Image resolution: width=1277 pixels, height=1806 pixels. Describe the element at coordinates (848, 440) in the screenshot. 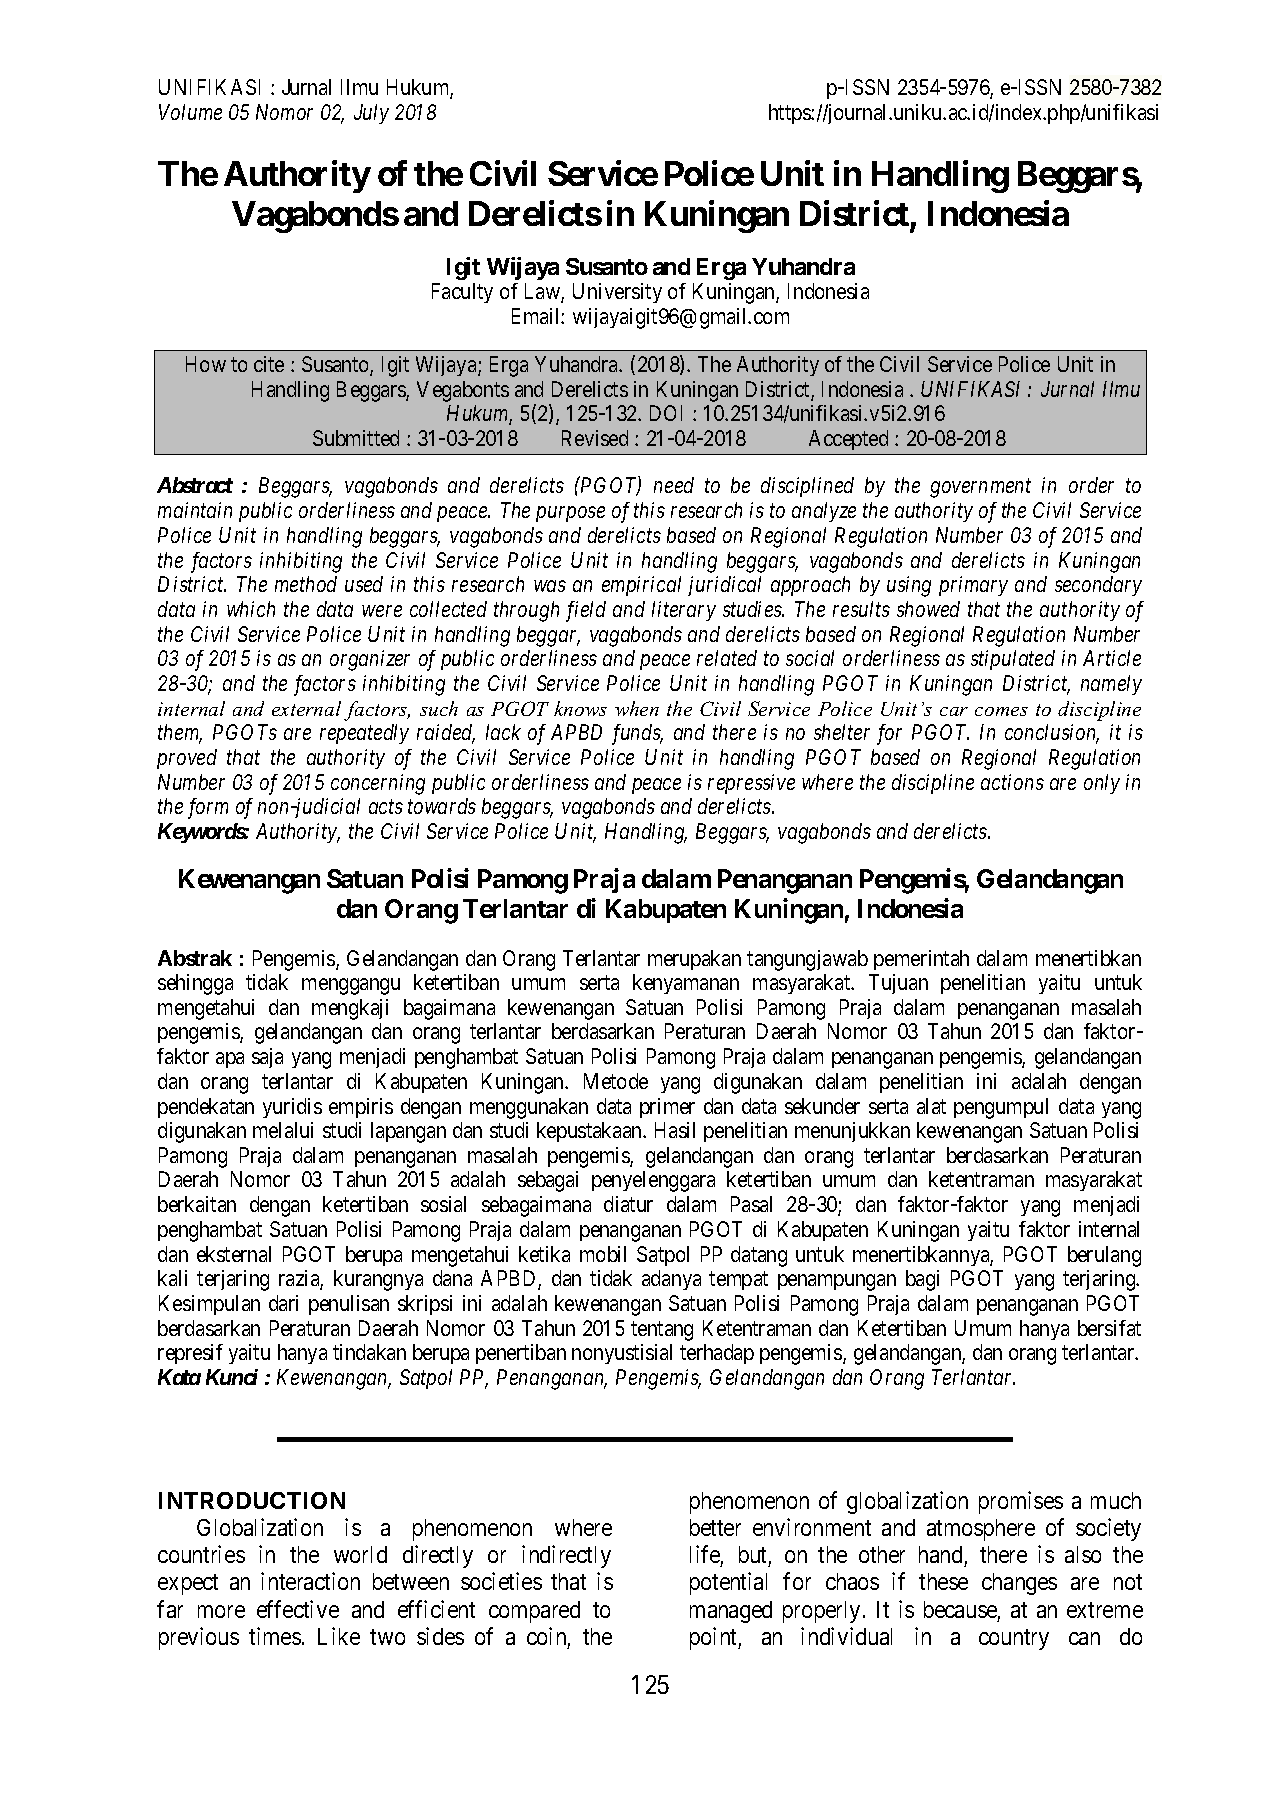

I see `Accepted` at that location.
